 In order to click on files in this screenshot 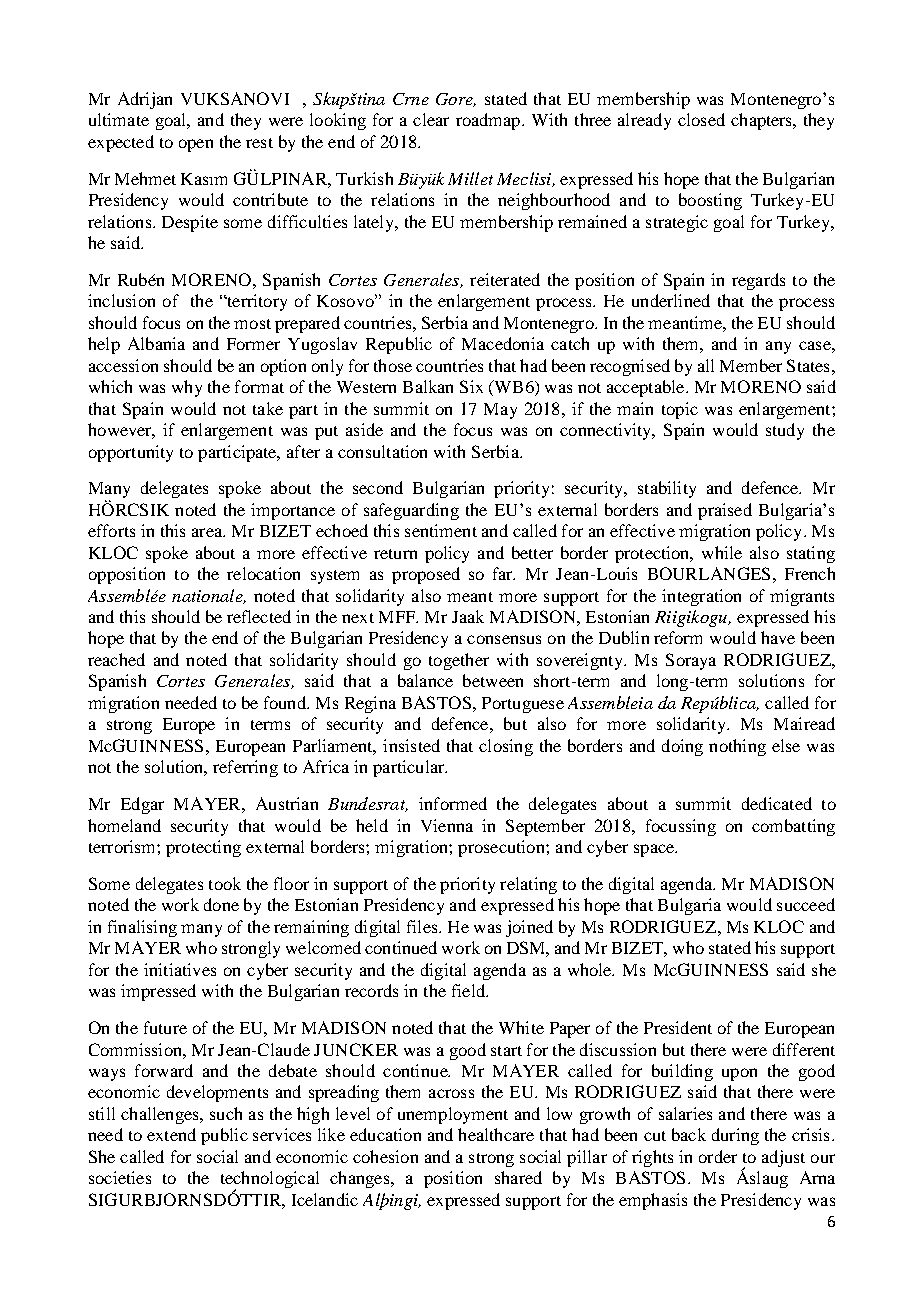, I will do `click(423, 926)`.
